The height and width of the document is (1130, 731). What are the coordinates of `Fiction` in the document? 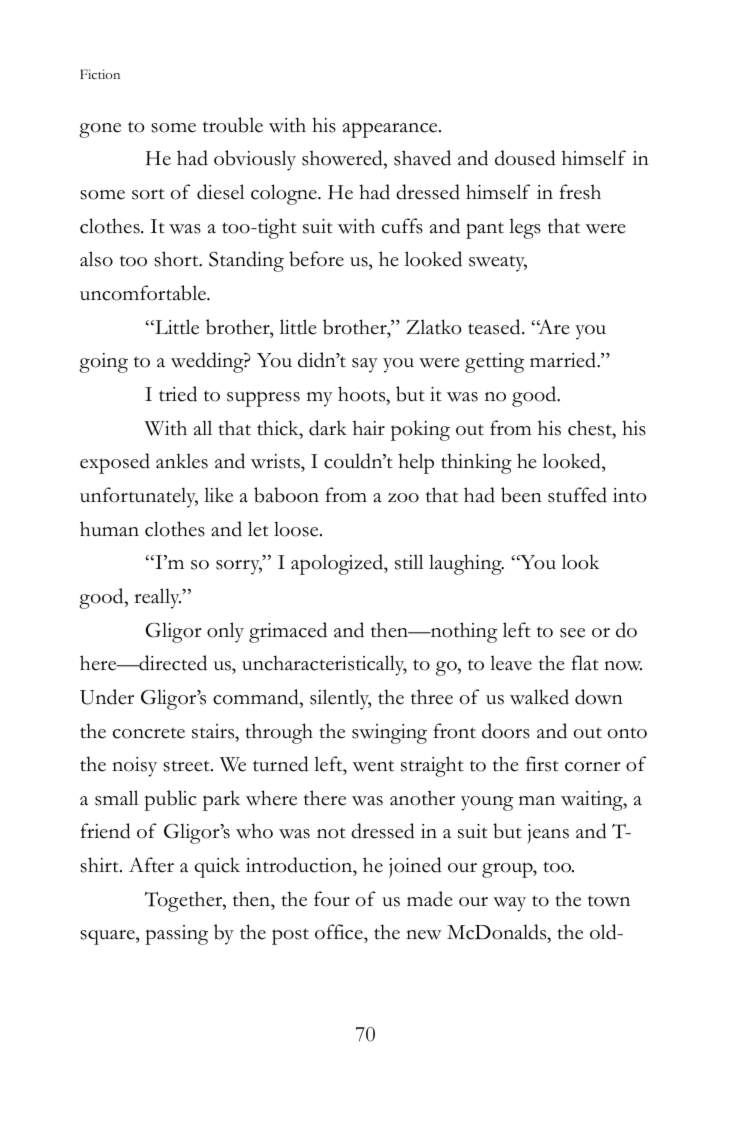 It's located at (100, 74).
